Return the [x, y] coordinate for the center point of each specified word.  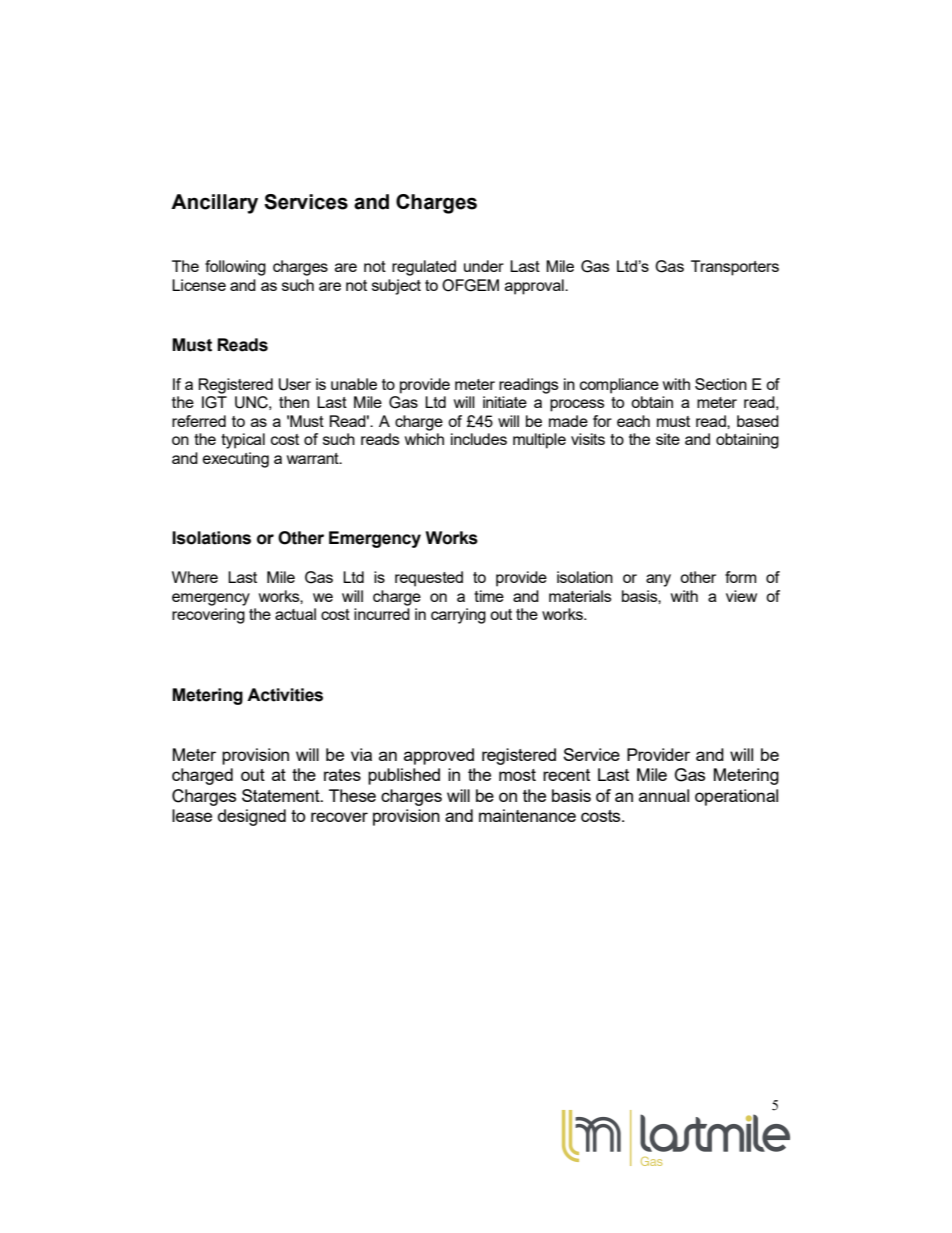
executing [236, 460]
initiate [505, 402]
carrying [458, 616]
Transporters [735, 268]
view [741, 596]
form [740, 577]
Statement [282, 795]
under [484, 266]
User [294, 384]
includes [479, 439]
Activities [285, 695]
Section [721, 384]
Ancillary [214, 204]
